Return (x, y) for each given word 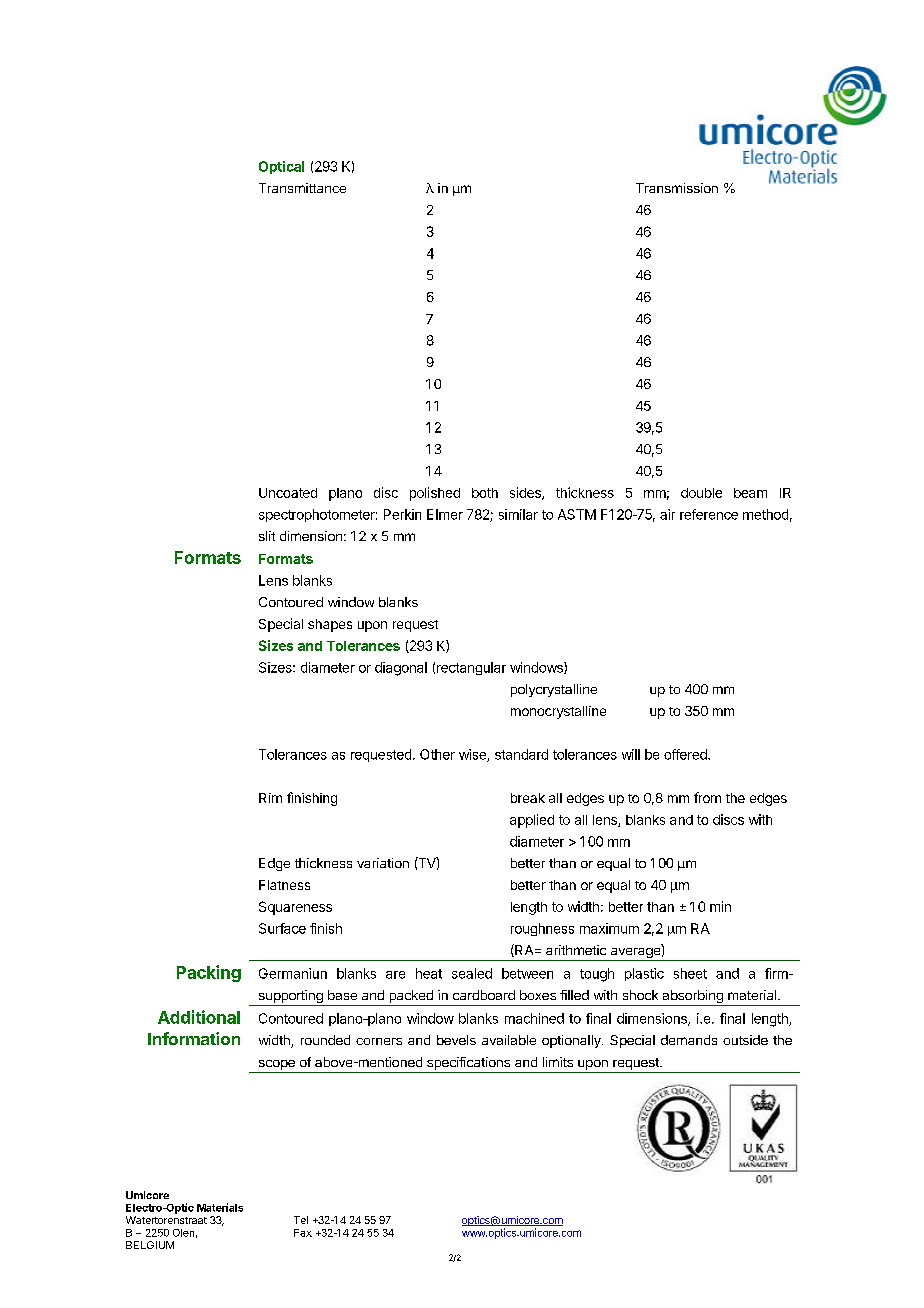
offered (686, 754)
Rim (270, 798)
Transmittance (302, 188)
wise (473, 755)
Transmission (677, 188)
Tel (301, 1220)
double (701, 493)
